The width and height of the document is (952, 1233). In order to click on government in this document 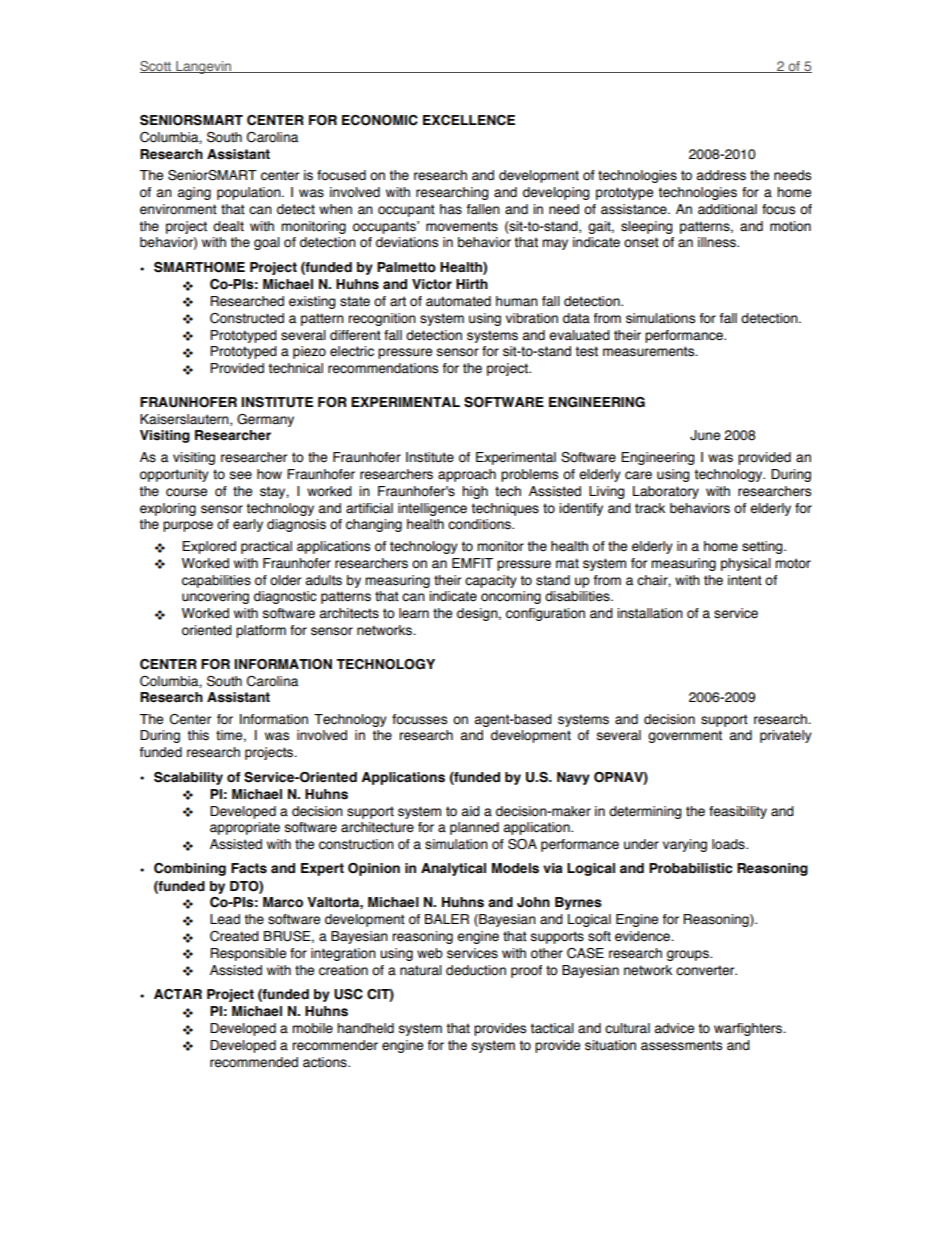, I will do `click(685, 736)`.
